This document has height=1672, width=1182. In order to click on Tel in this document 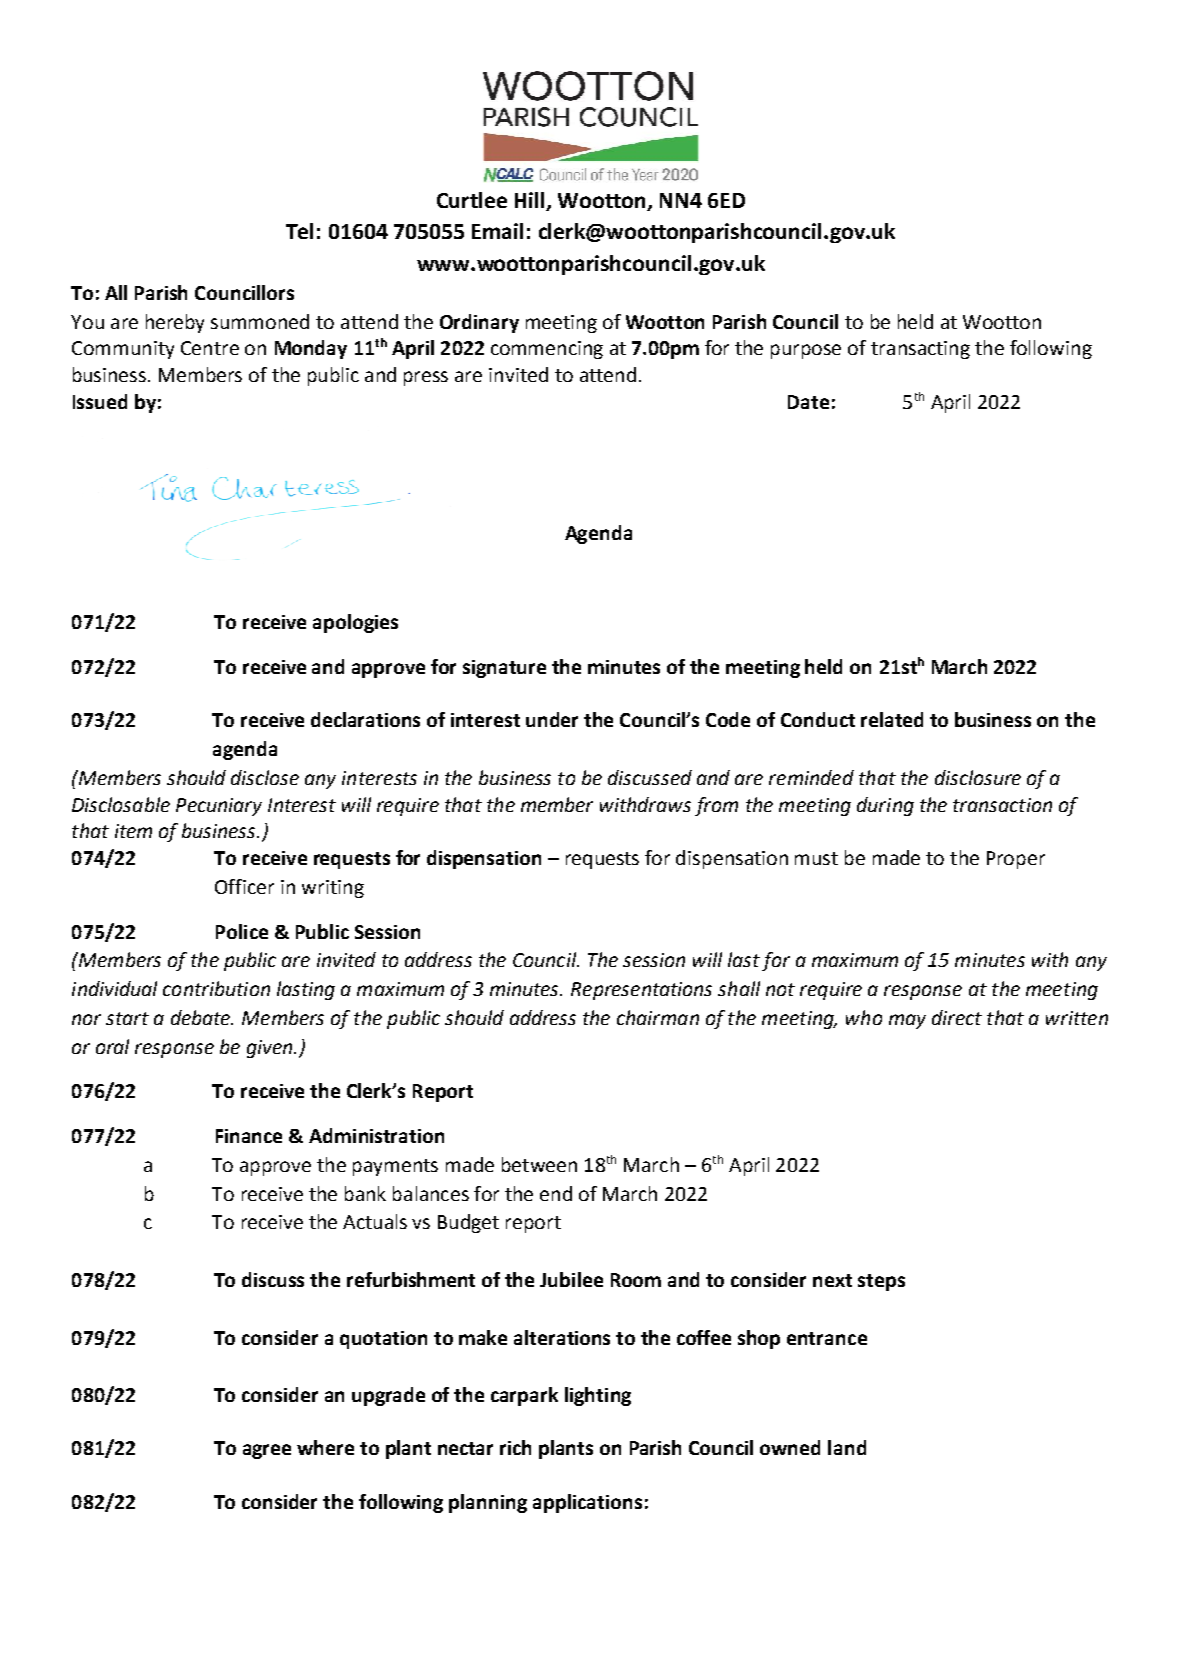, I will do `click(299, 231)`.
